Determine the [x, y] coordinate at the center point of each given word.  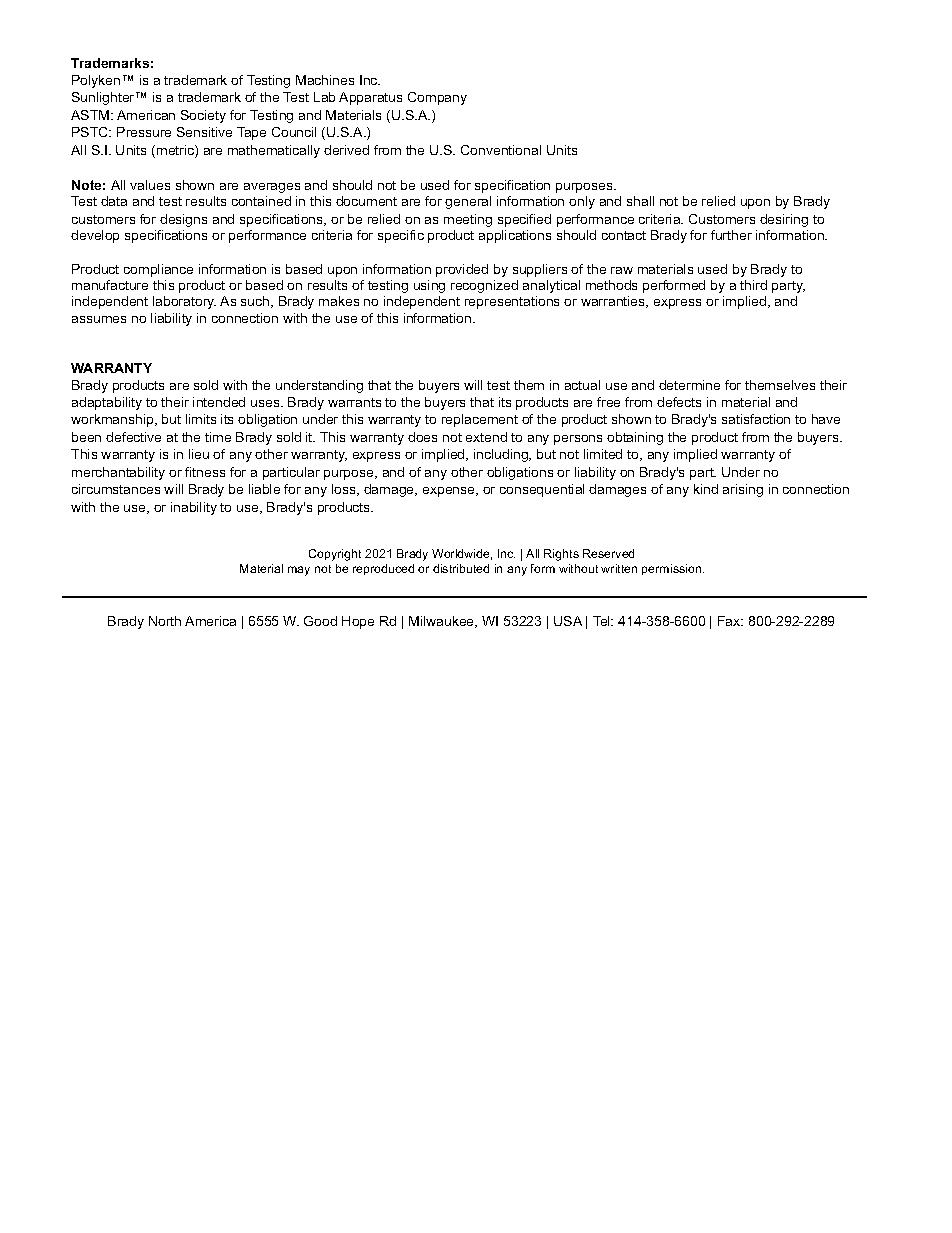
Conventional [501, 150]
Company [437, 98]
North [165, 621]
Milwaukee [443, 622]
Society [203, 116]
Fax [730, 621]
